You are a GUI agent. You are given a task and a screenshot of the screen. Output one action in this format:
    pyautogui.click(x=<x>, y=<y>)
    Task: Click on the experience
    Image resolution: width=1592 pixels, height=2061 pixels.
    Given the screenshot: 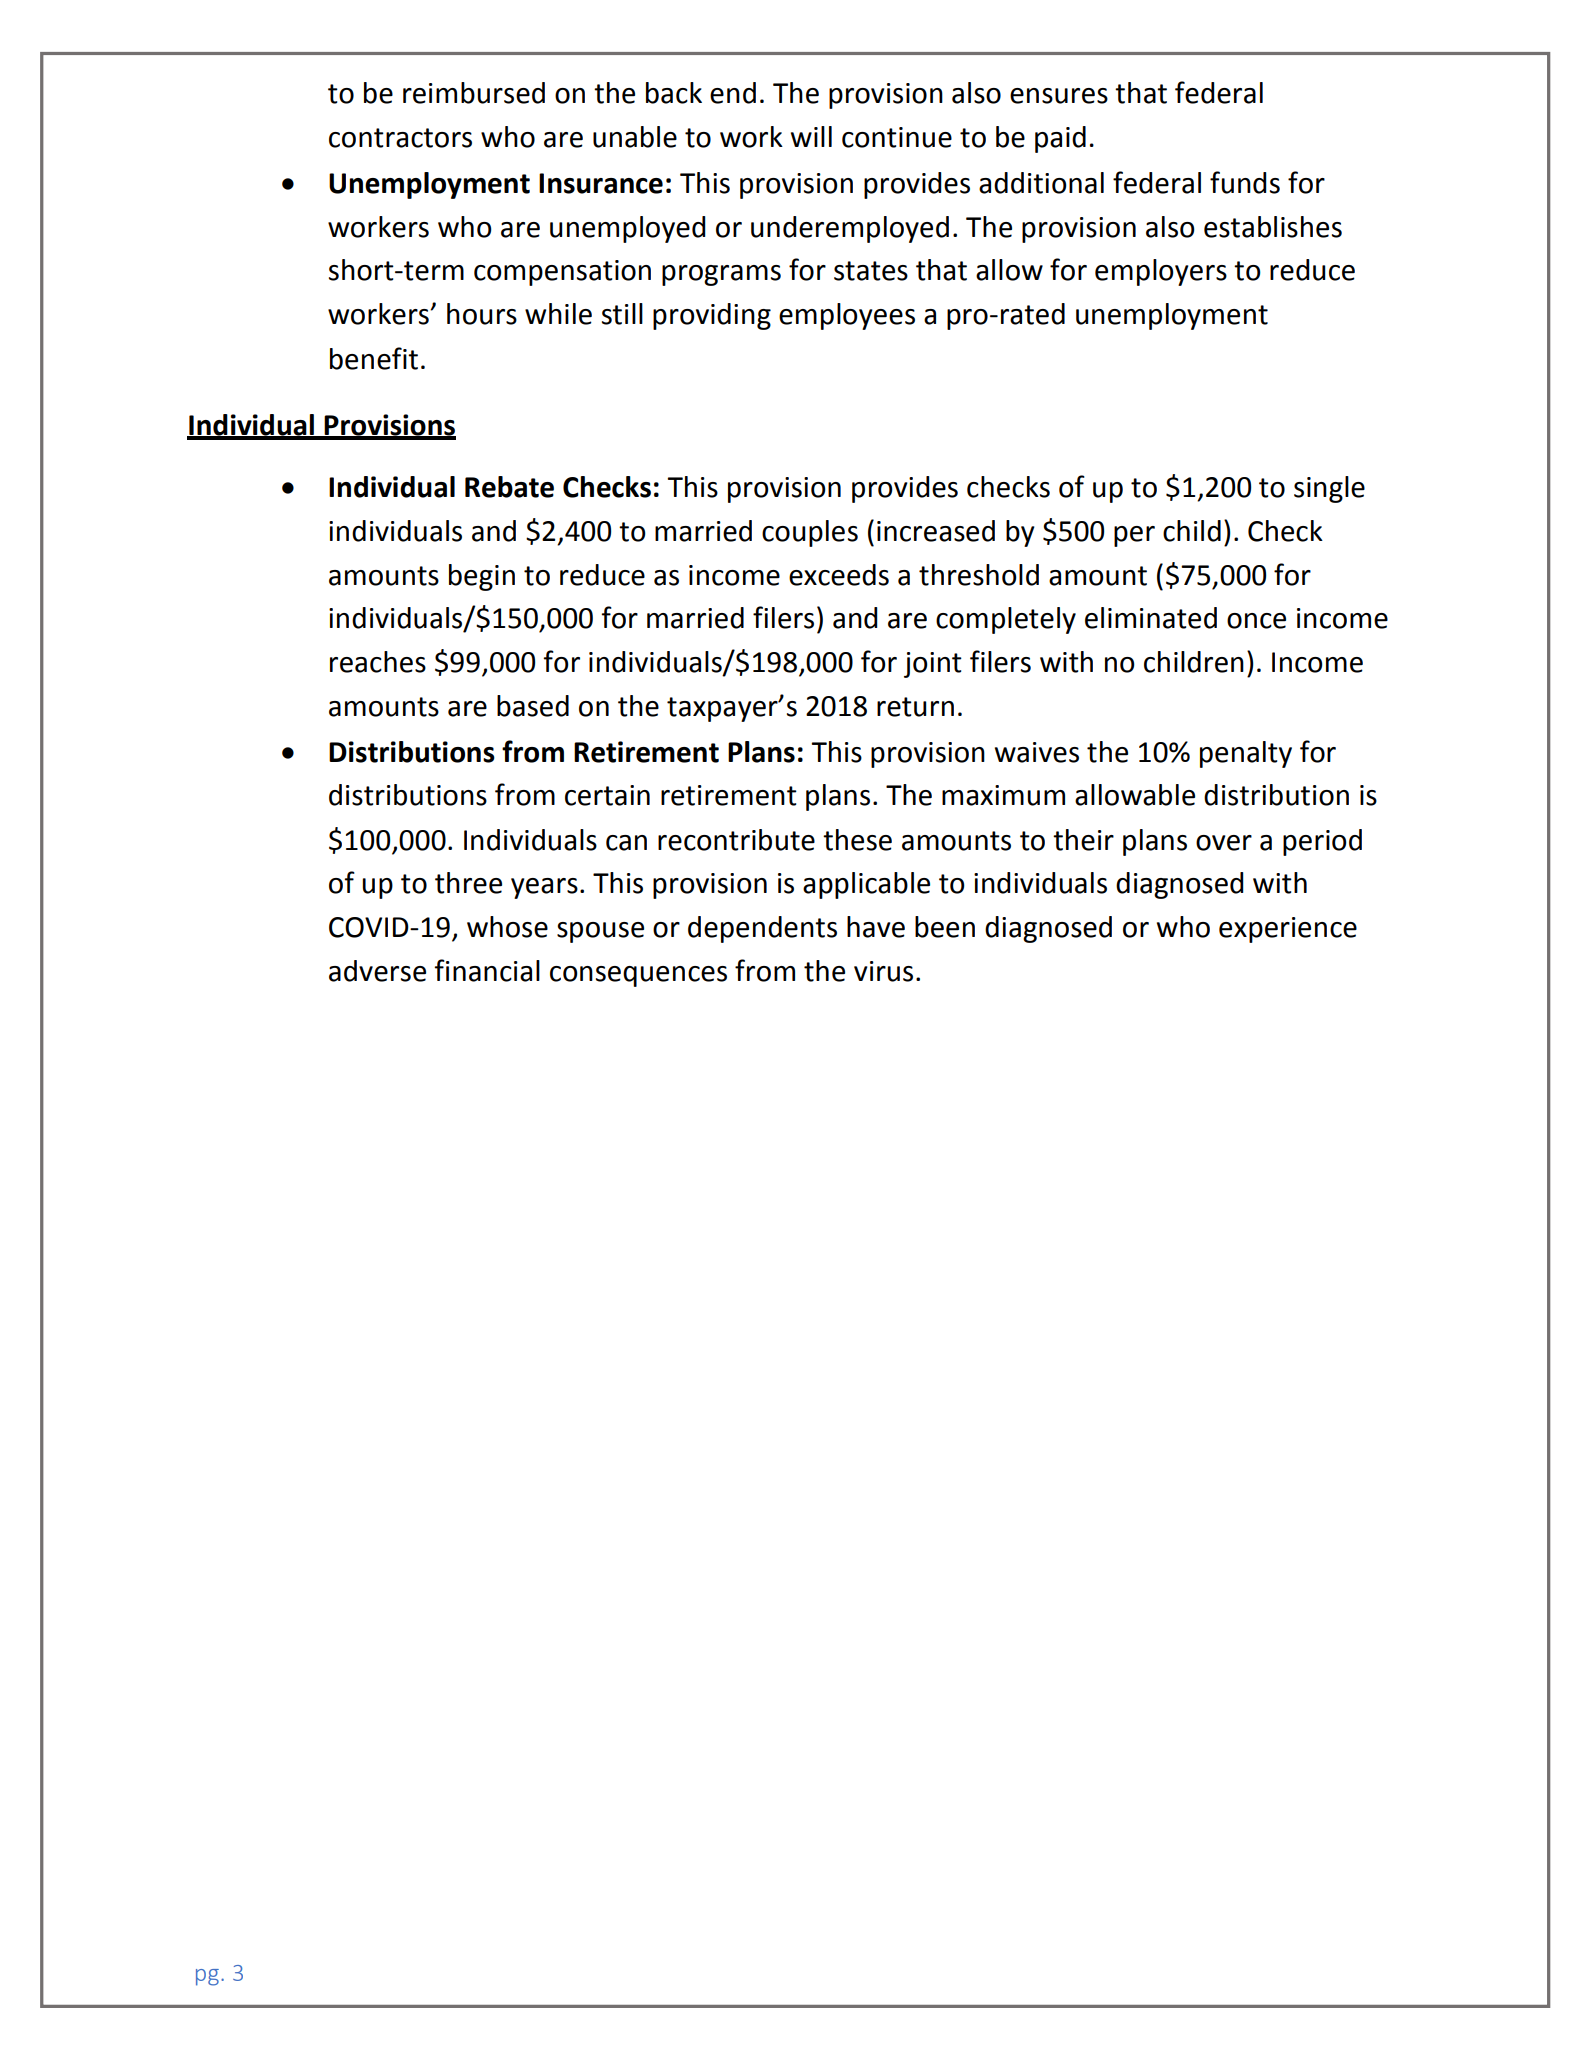 What is the action you would take?
    pyautogui.click(x=1288, y=930)
